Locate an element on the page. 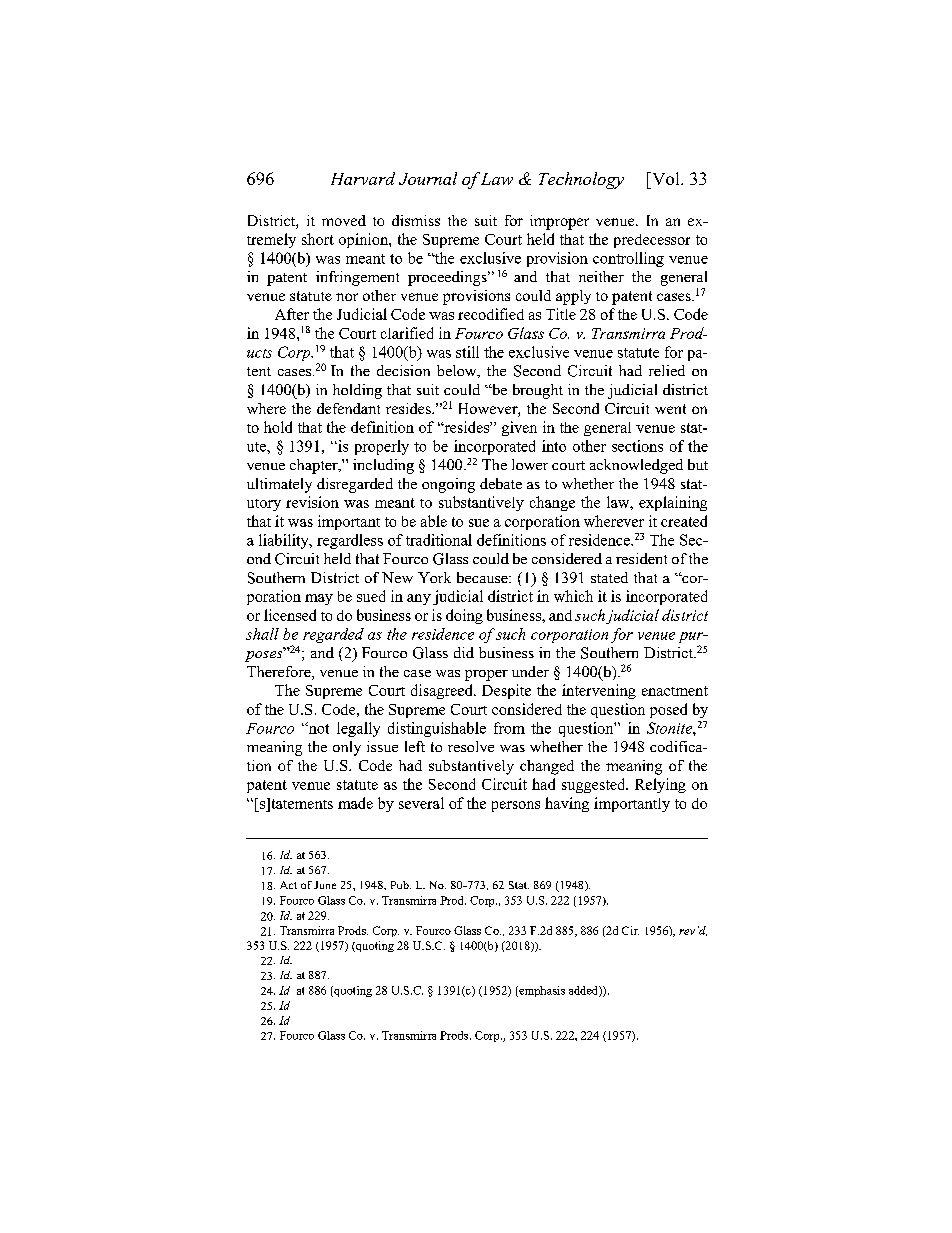 This page has width=952, height=1233. resident is located at coordinates (641, 558).
